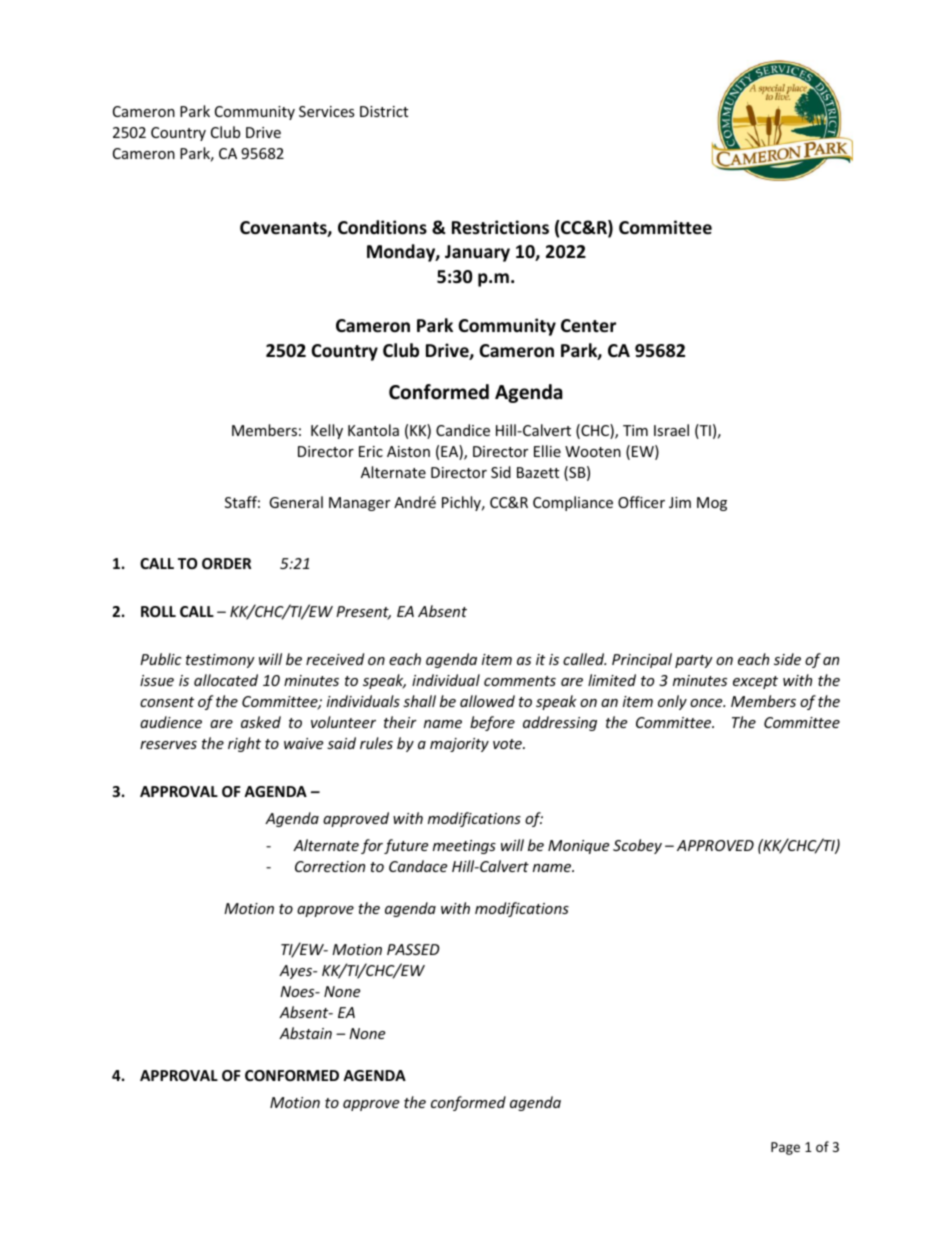 The width and height of the screenshot is (952, 1233). Describe the element at coordinates (384, 111) in the screenshot. I see `District` at that location.
